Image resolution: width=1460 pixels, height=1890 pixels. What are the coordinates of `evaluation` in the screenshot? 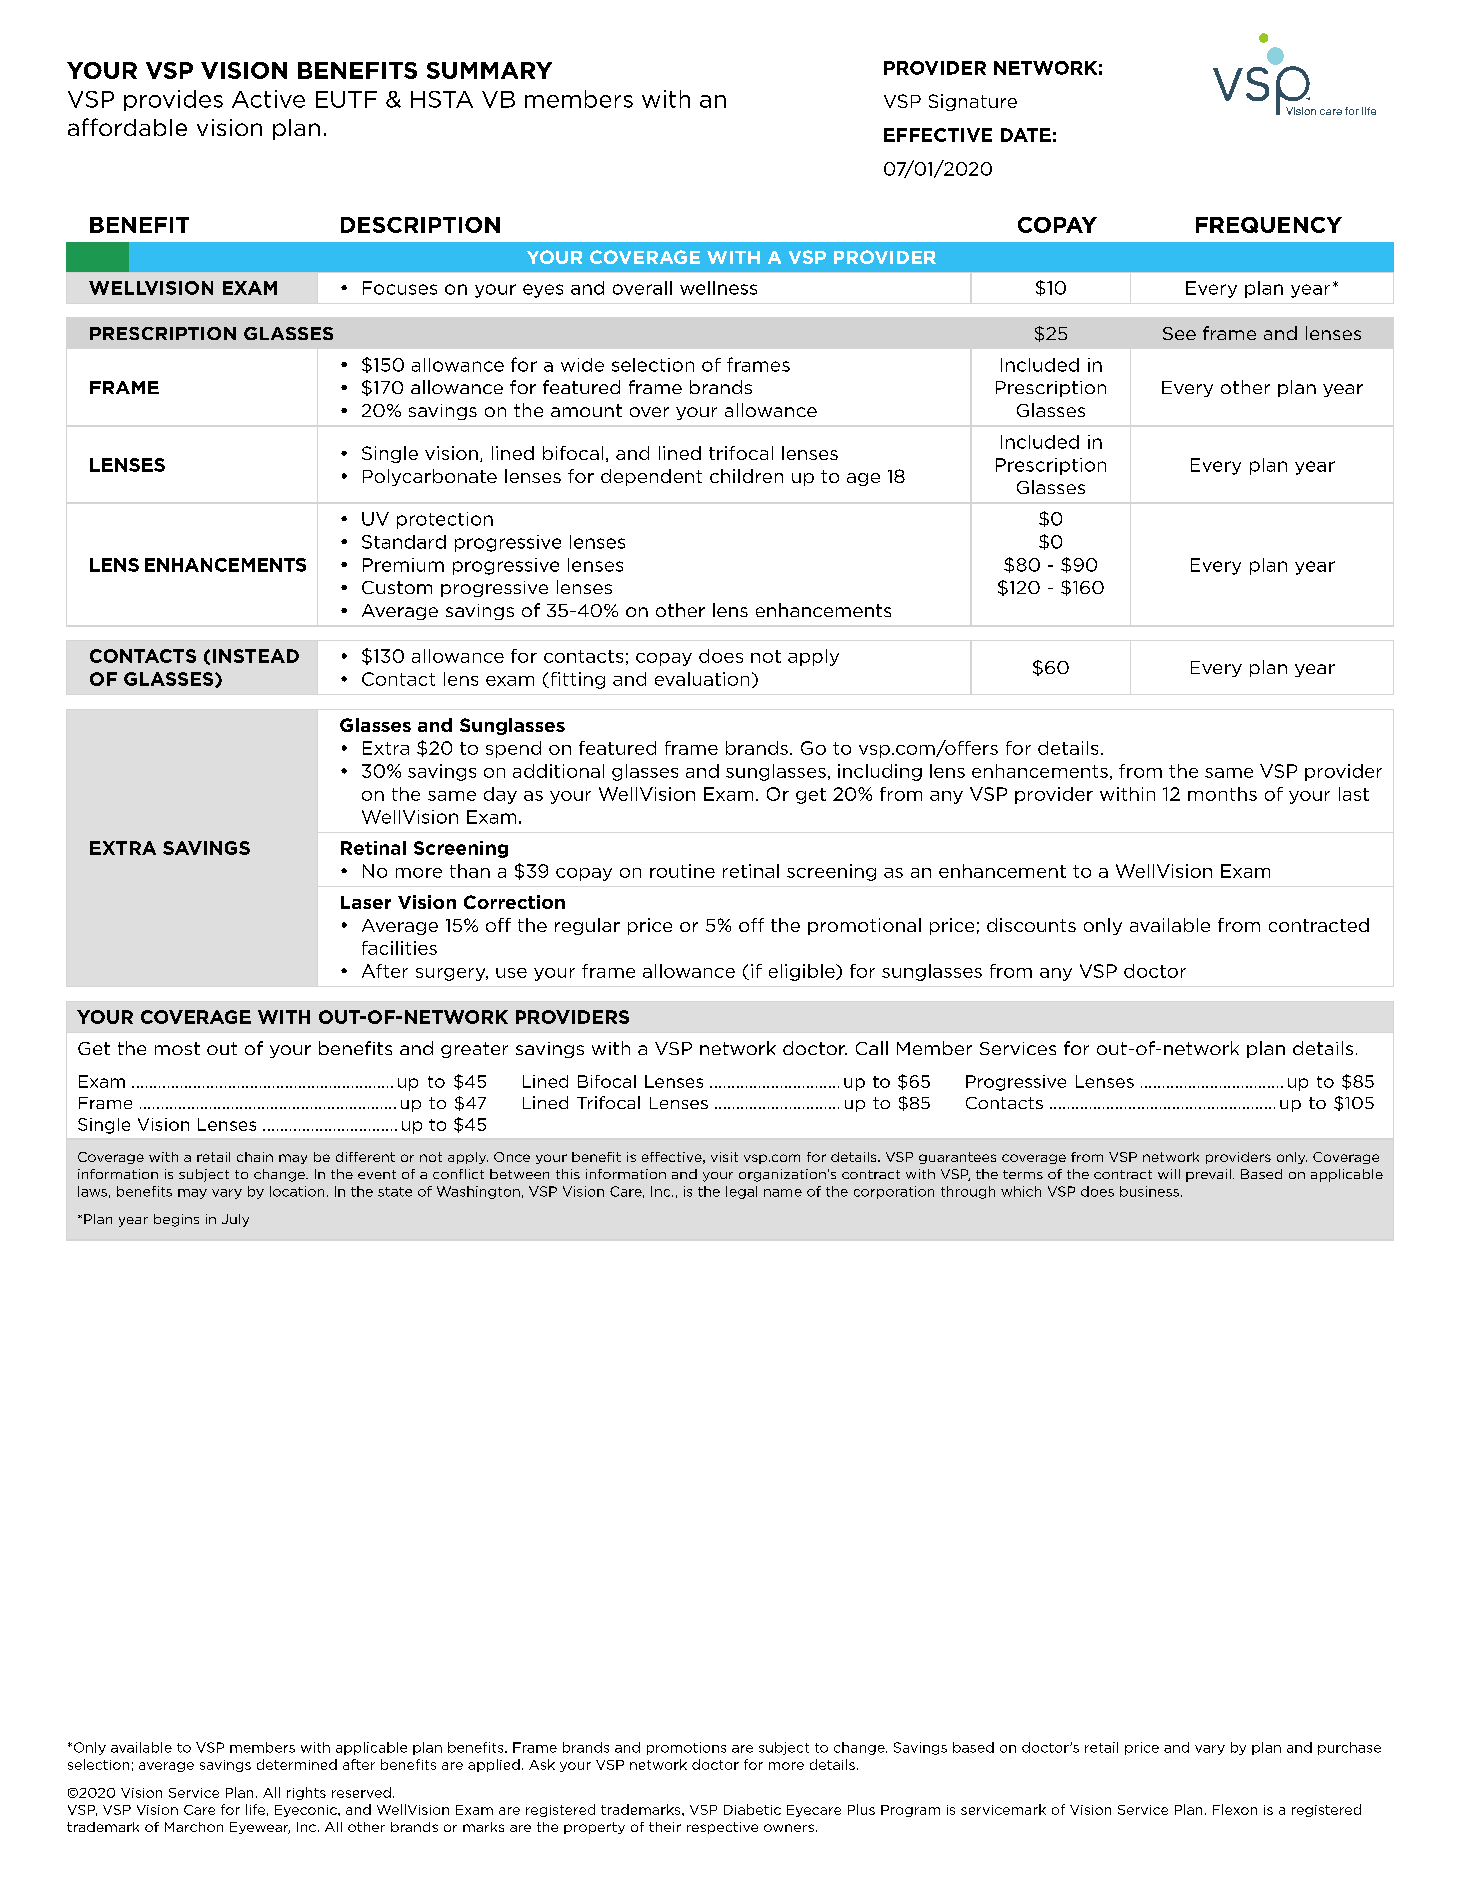 It's located at (702, 679).
